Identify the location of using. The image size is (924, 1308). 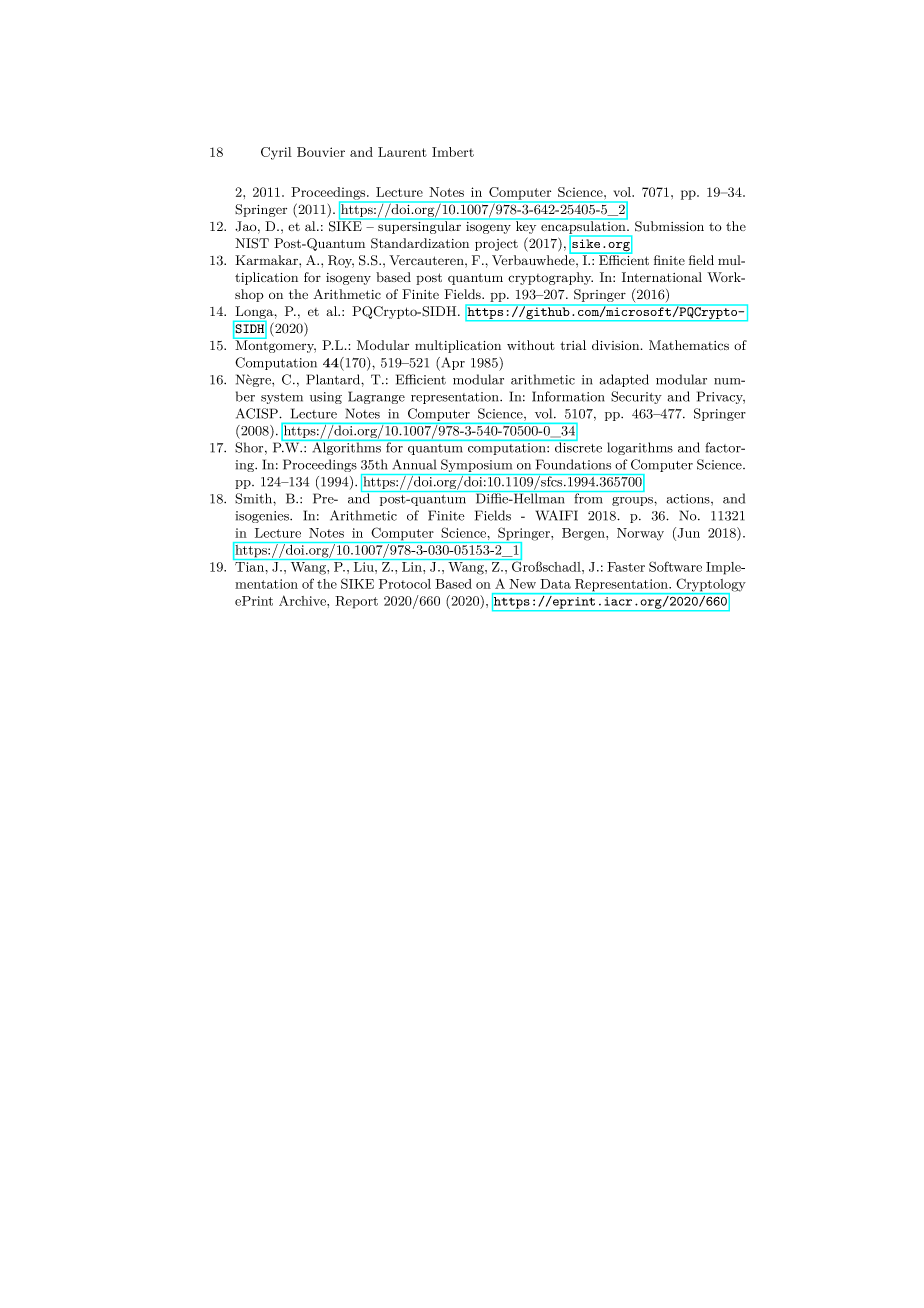
(326, 398).
